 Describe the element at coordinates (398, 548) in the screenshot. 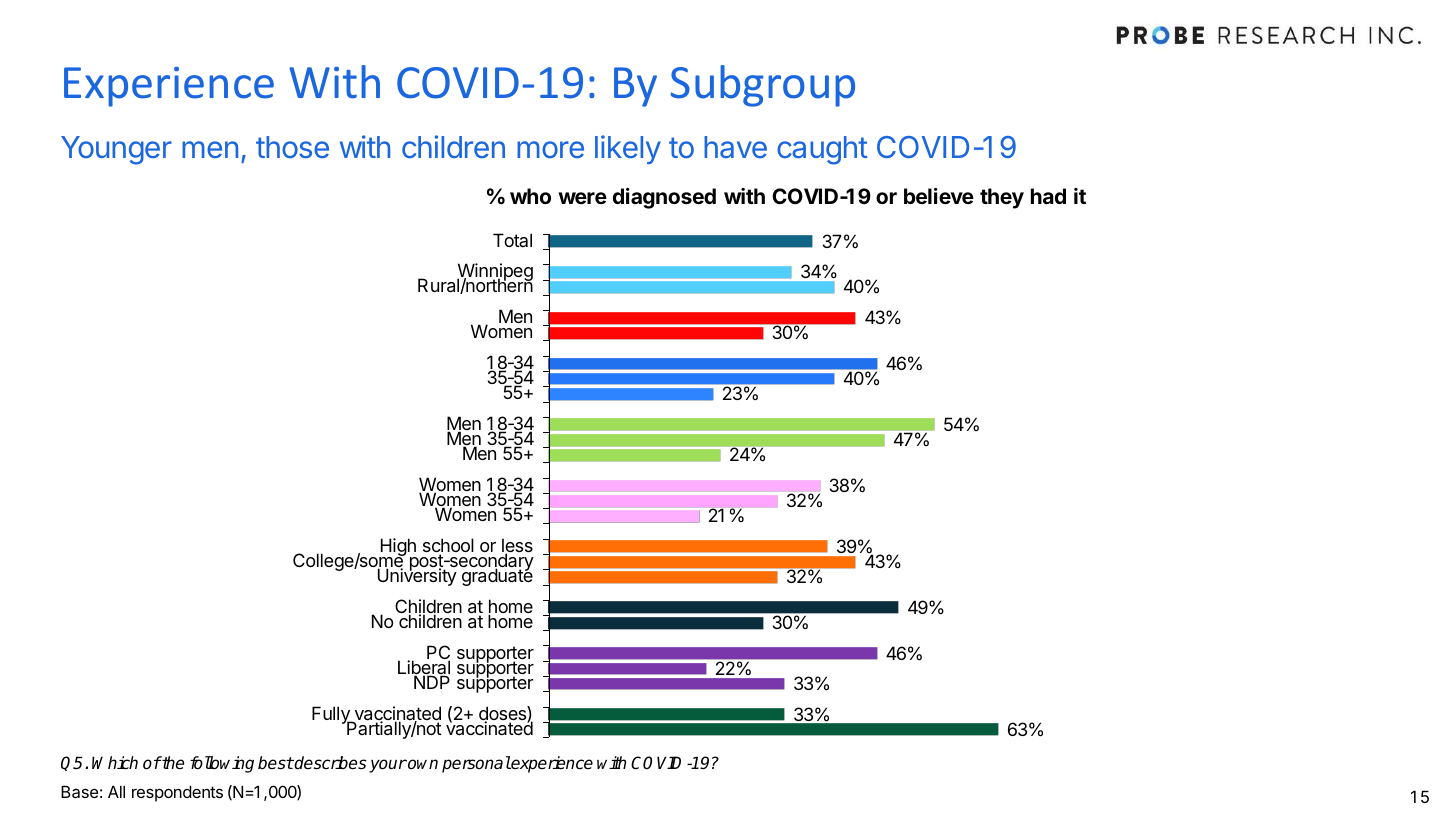

I see `High` at that location.
